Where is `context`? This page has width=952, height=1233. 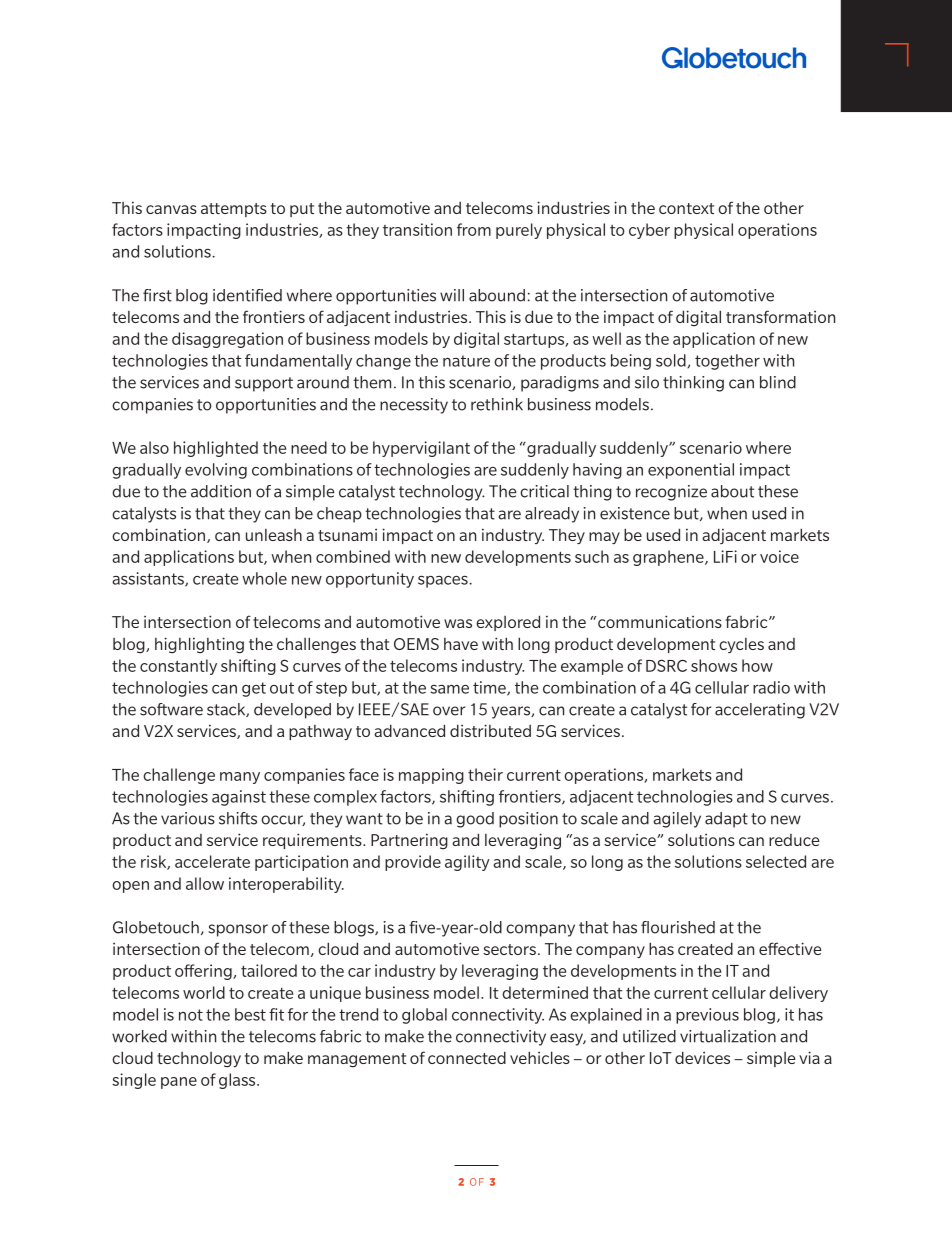 context is located at coordinates (686, 208).
